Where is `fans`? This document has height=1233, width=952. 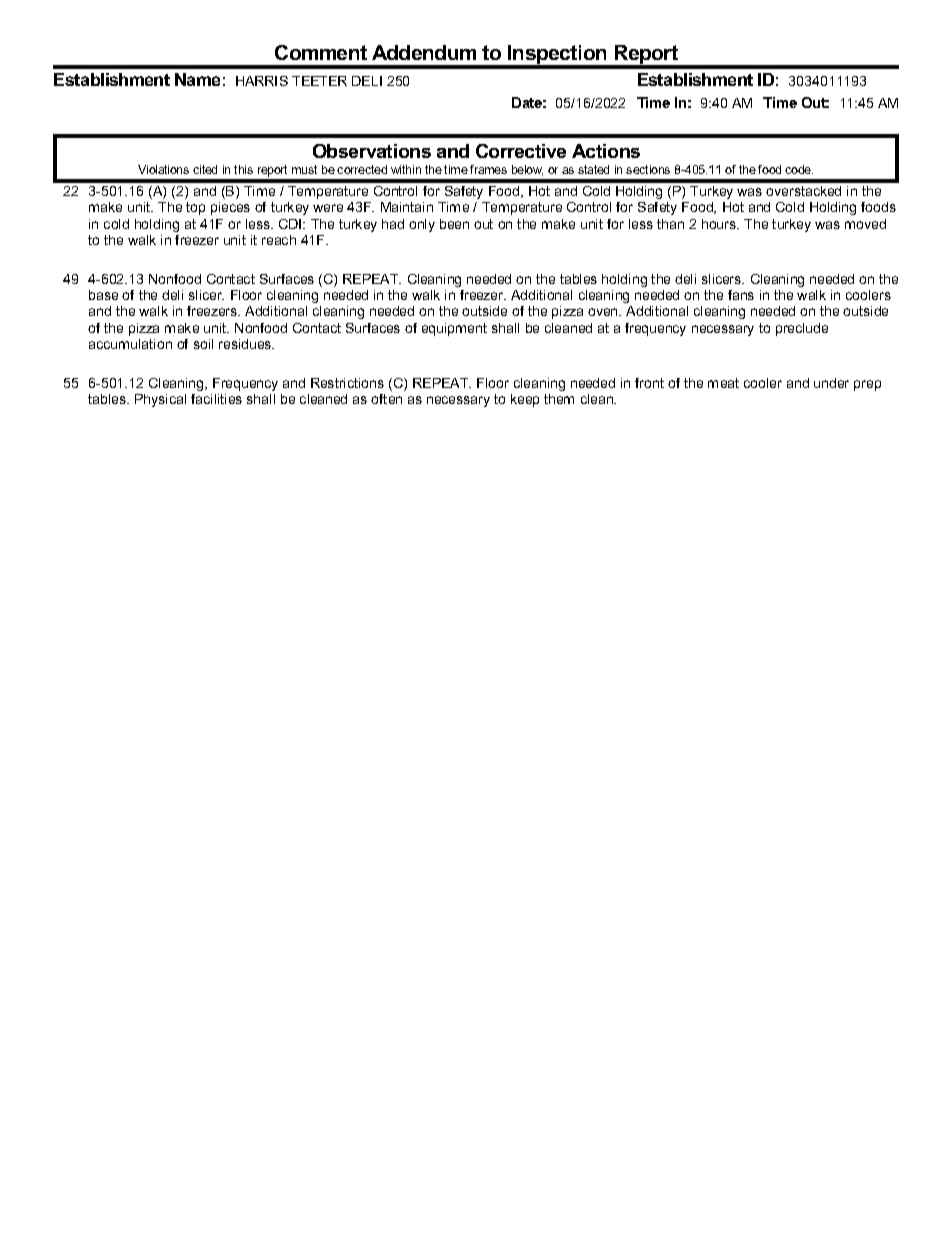
fans is located at coordinates (741, 295).
